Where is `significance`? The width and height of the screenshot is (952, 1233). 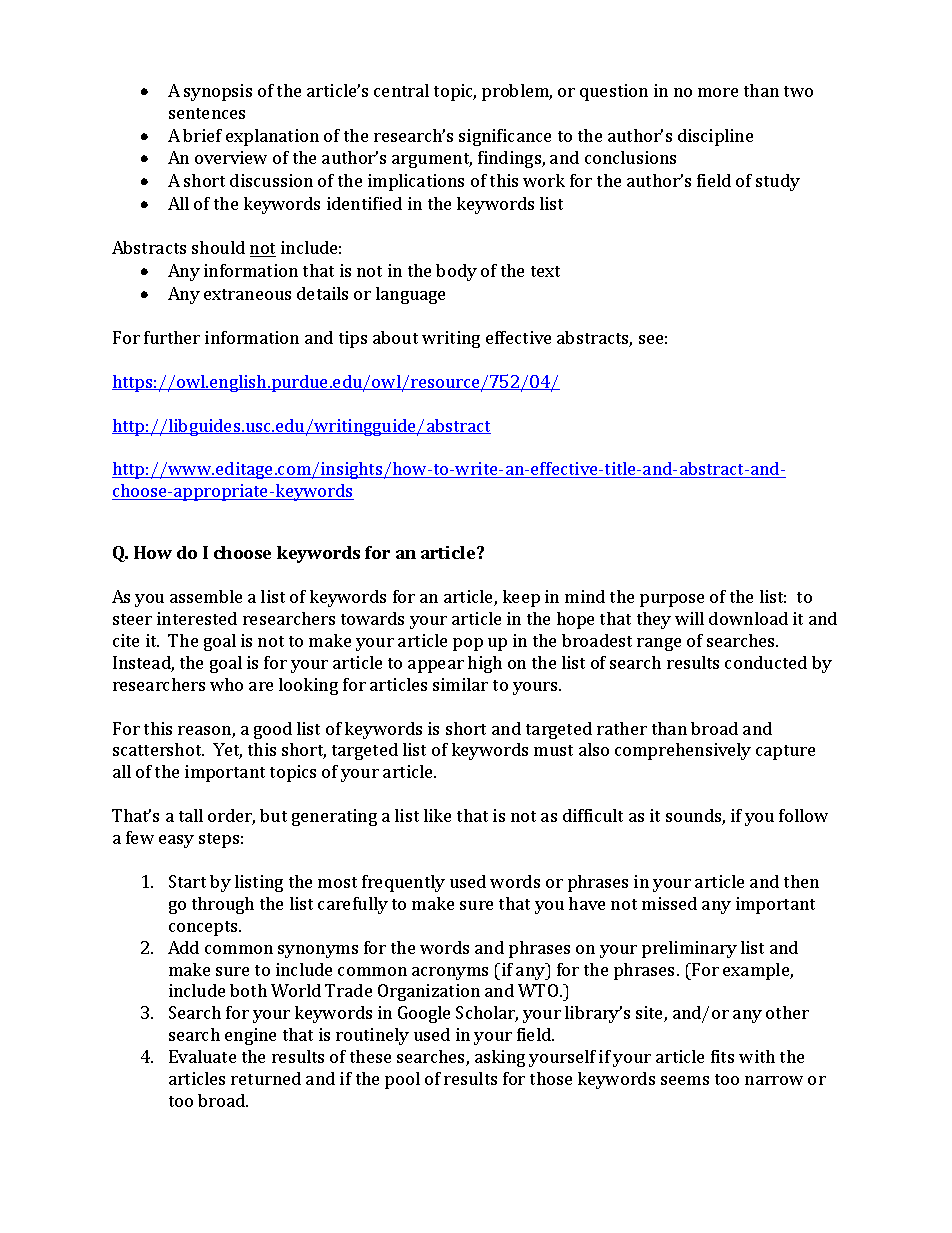 significance is located at coordinates (505, 137).
